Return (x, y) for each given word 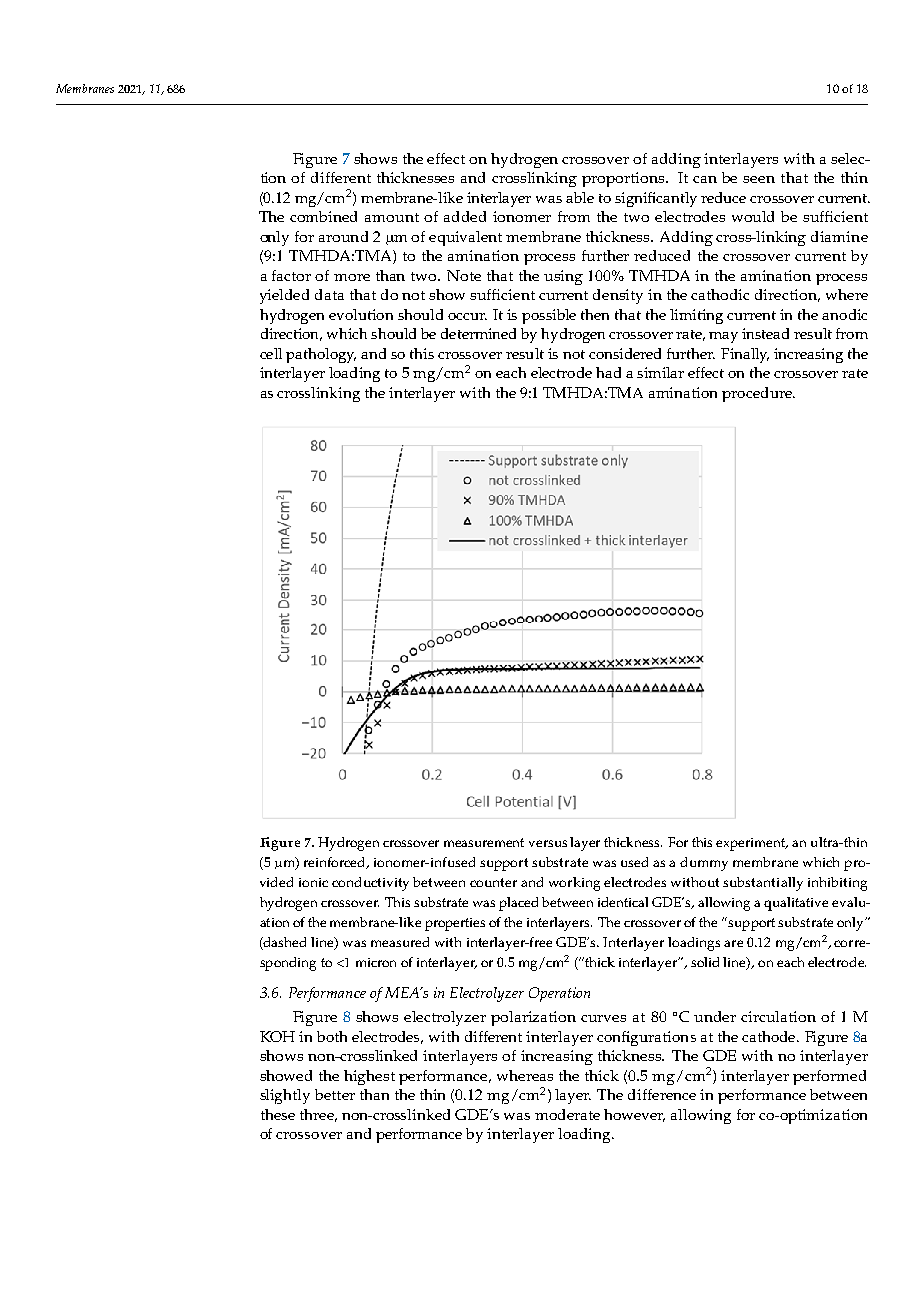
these (278, 1114)
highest (369, 1077)
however (634, 1115)
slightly (285, 1096)
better (335, 1094)
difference (662, 1094)
